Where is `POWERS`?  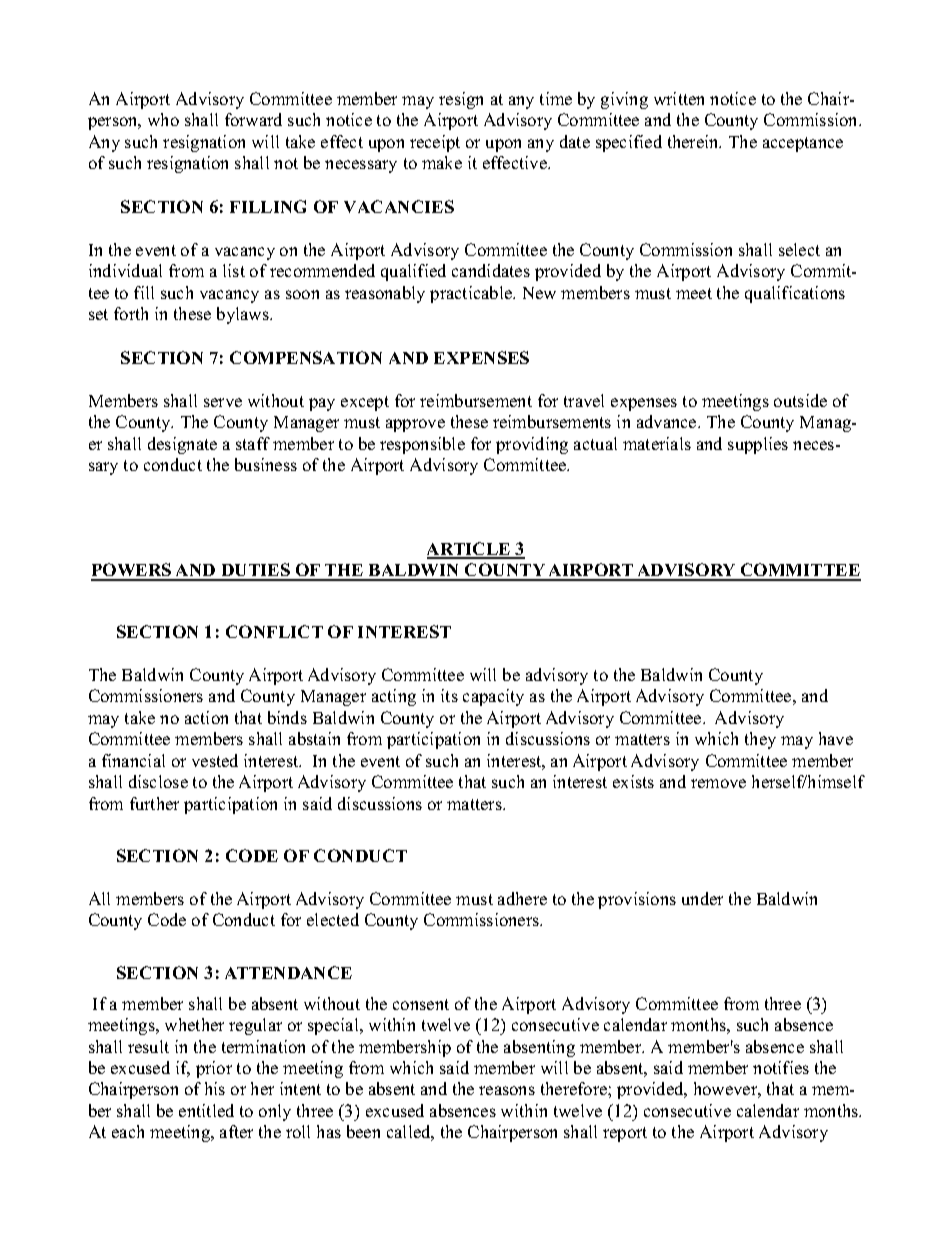 POWERS is located at coordinates (132, 571).
